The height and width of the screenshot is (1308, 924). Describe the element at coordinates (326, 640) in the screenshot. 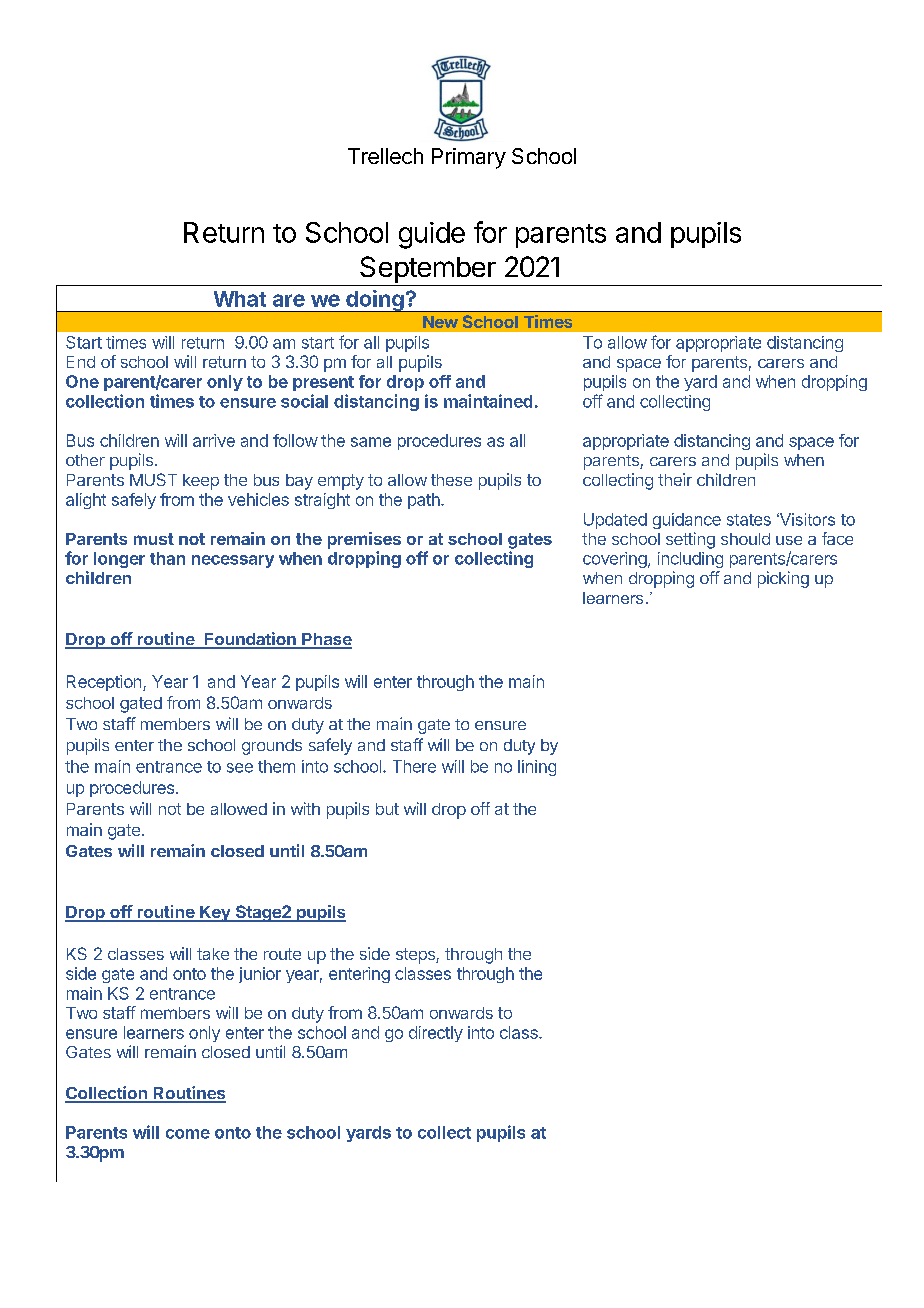

I see `Phase` at that location.
